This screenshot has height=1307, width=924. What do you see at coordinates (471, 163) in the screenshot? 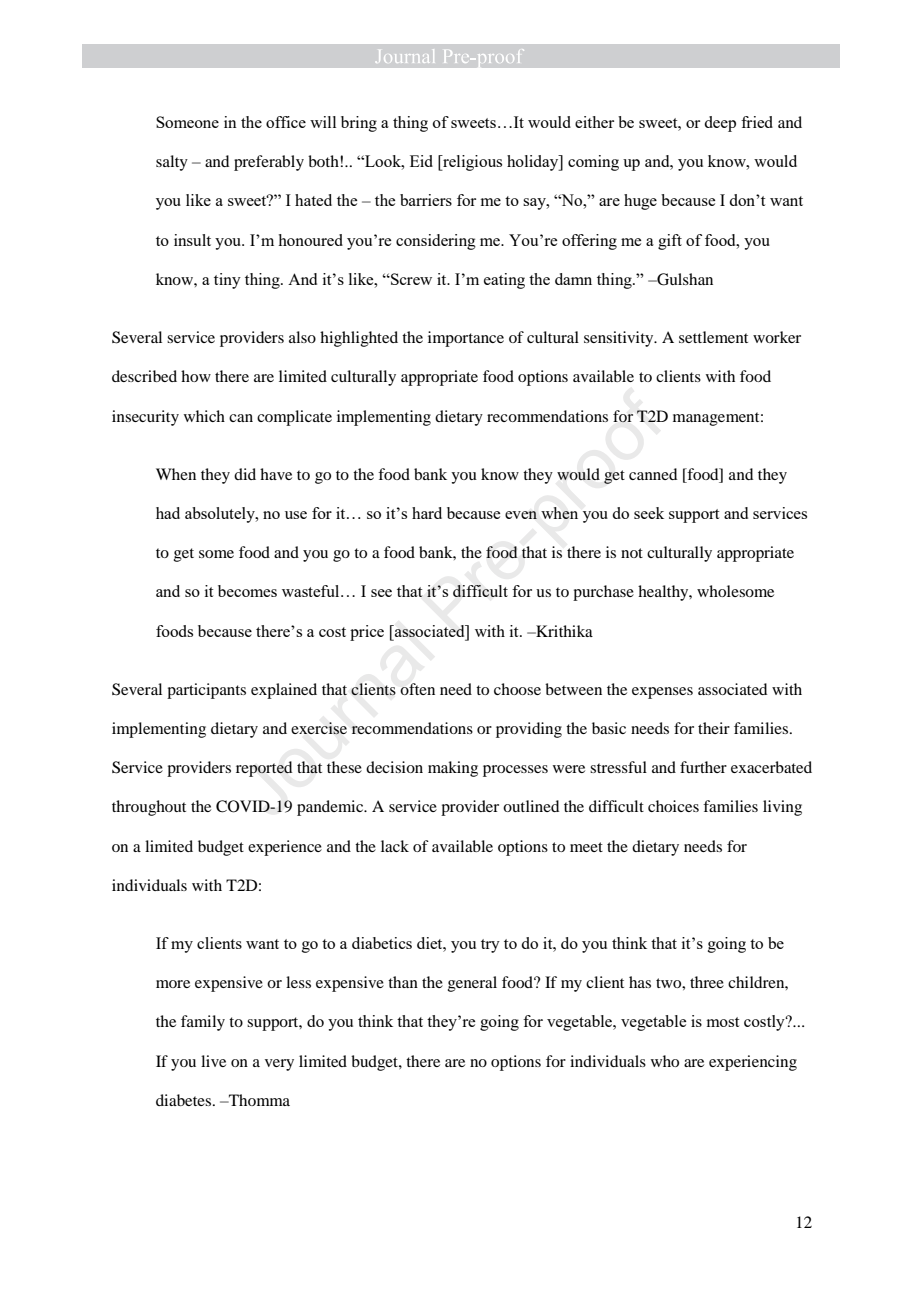
I see `religious` at bounding box center [471, 163].
